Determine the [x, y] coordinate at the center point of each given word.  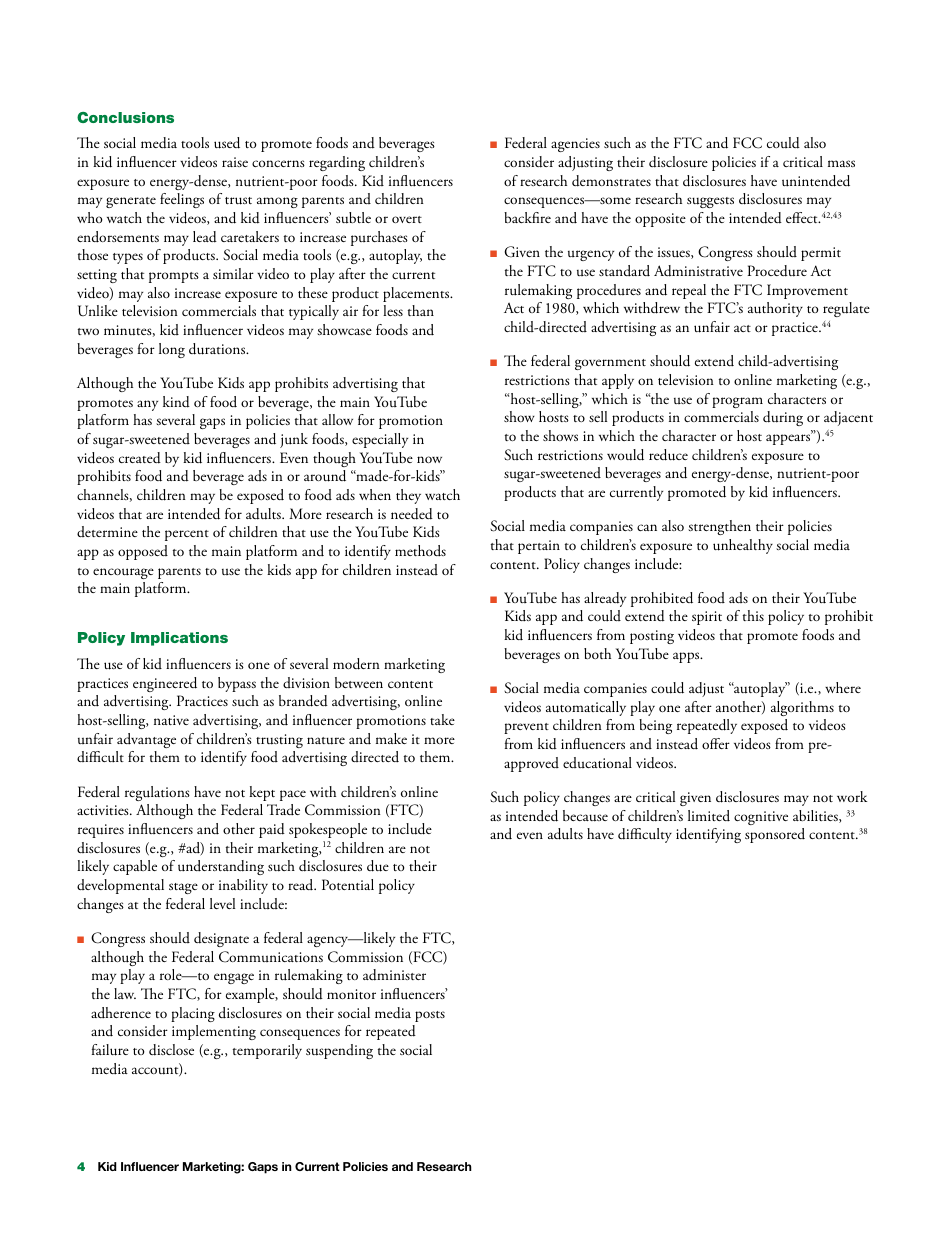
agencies [575, 145]
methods [420, 551]
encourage [123, 573]
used [227, 143]
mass [841, 163]
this [753, 615]
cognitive [761, 818]
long [172, 350]
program [737, 402]
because [585, 816]
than [421, 310]
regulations [157, 793]
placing [193, 1014]
